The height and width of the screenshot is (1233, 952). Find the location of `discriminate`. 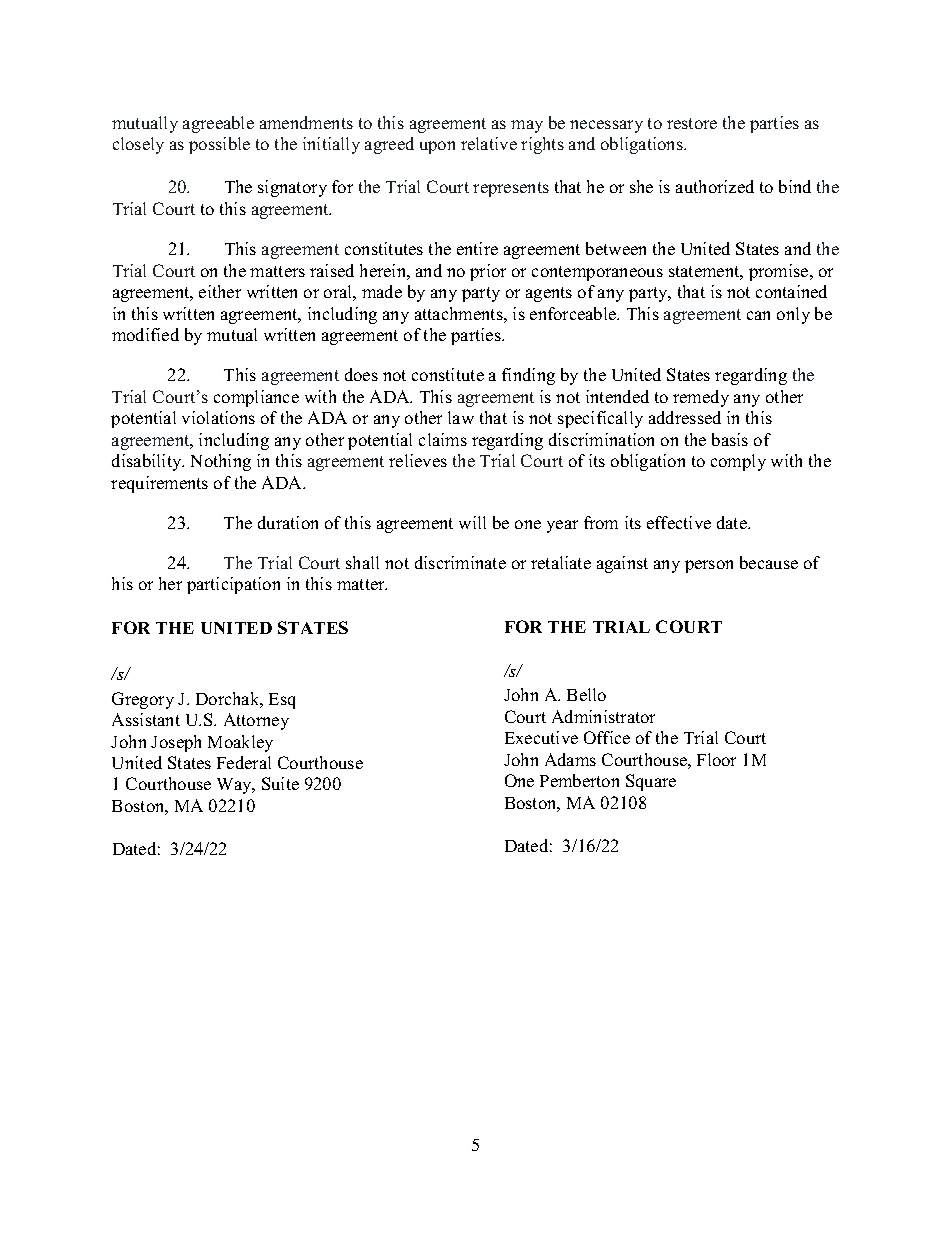

discriminate is located at coordinates (460, 562).
